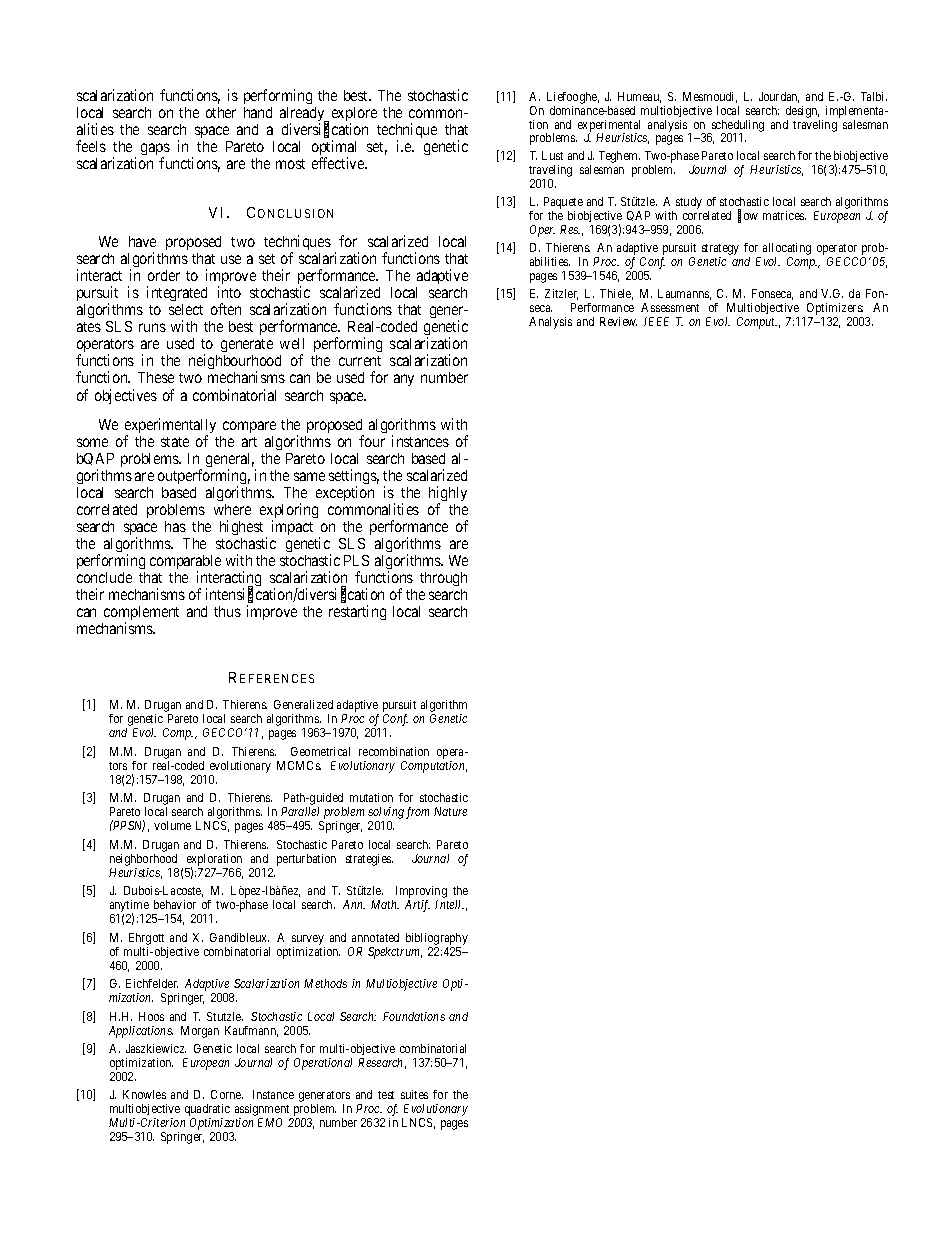 This screenshot has width=952, height=1233. Describe the element at coordinates (144, 1094) in the screenshot. I see `Knowles` at that location.
